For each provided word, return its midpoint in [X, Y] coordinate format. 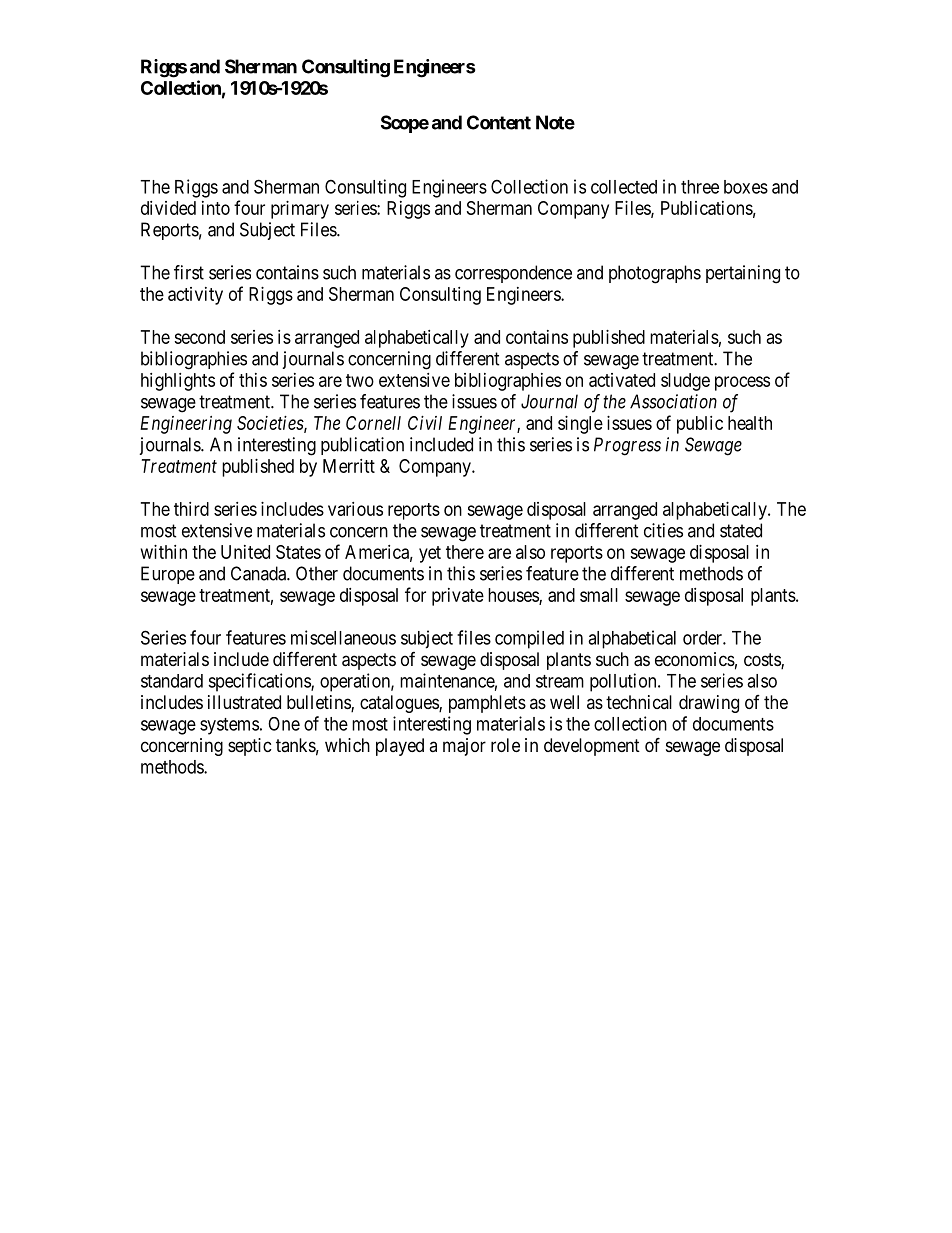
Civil [425, 423]
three [700, 187]
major [464, 747]
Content [499, 122]
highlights [178, 382]
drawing [709, 704]
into [216, 208]
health [750, 423]
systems [229, 726]
